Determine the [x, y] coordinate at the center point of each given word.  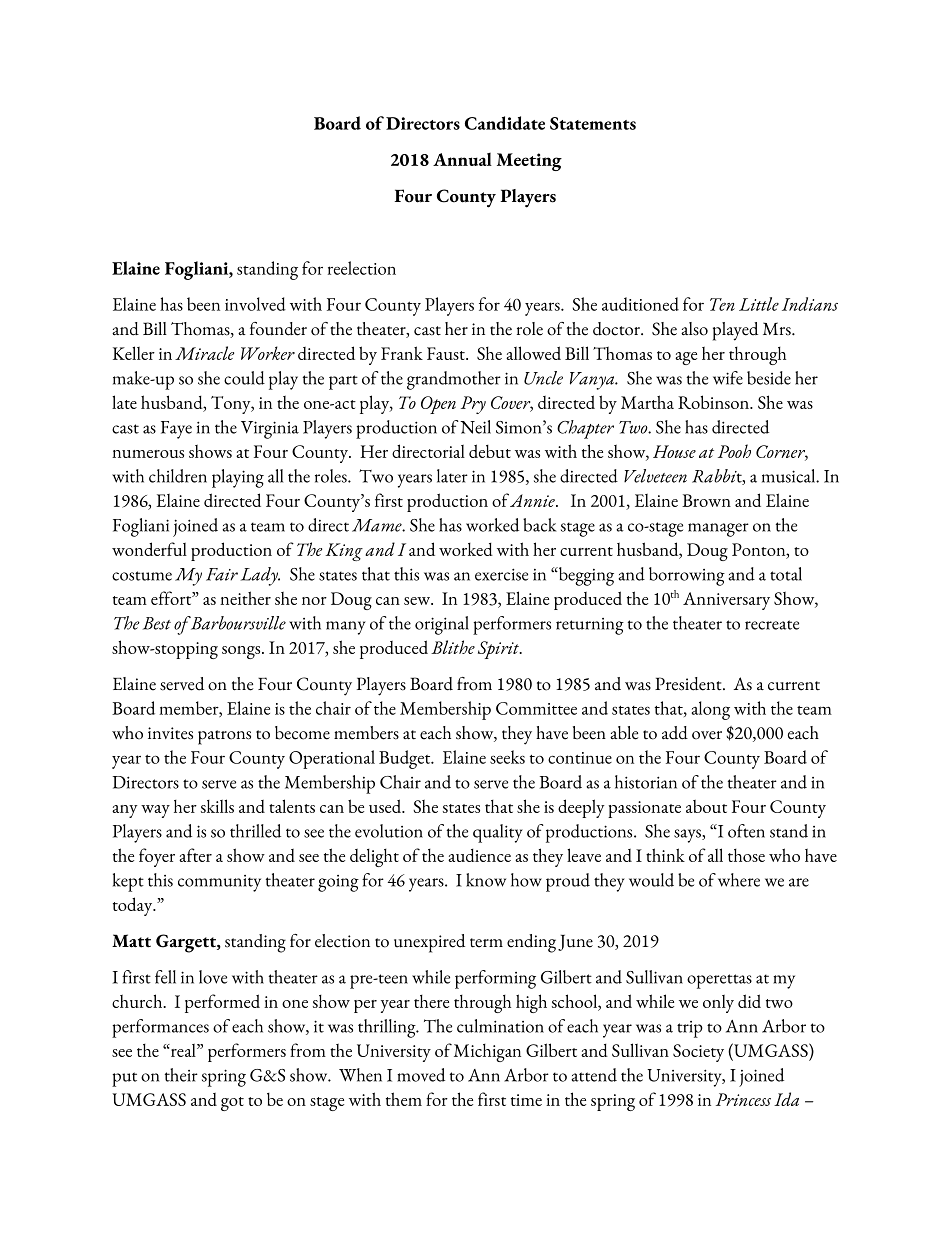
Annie [533, 500]
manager [718, 530]
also [694, 329]
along [711, 710]
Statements [593, 123]
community [219, 883]
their [181, 1075]
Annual [462, 159]
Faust [447, 353]
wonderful [149, 549]
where [739, 880]
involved [255, 304]
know [486, 880]
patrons [224, 737]
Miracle [204, 353]
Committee [536, 708]
